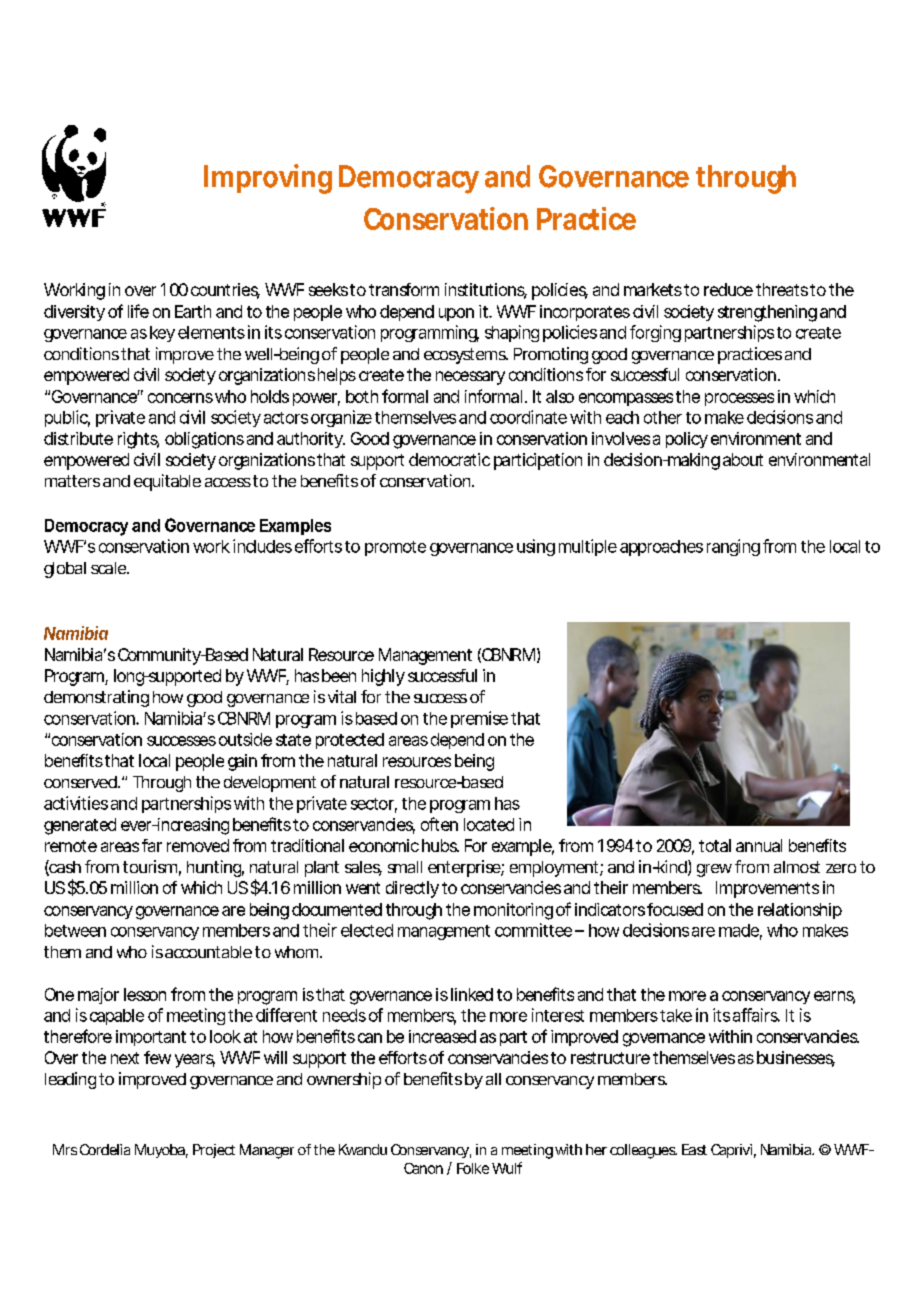 The height and width of the screenshot is (1308, 924). I want to click on reduce, so click(728, 289).
